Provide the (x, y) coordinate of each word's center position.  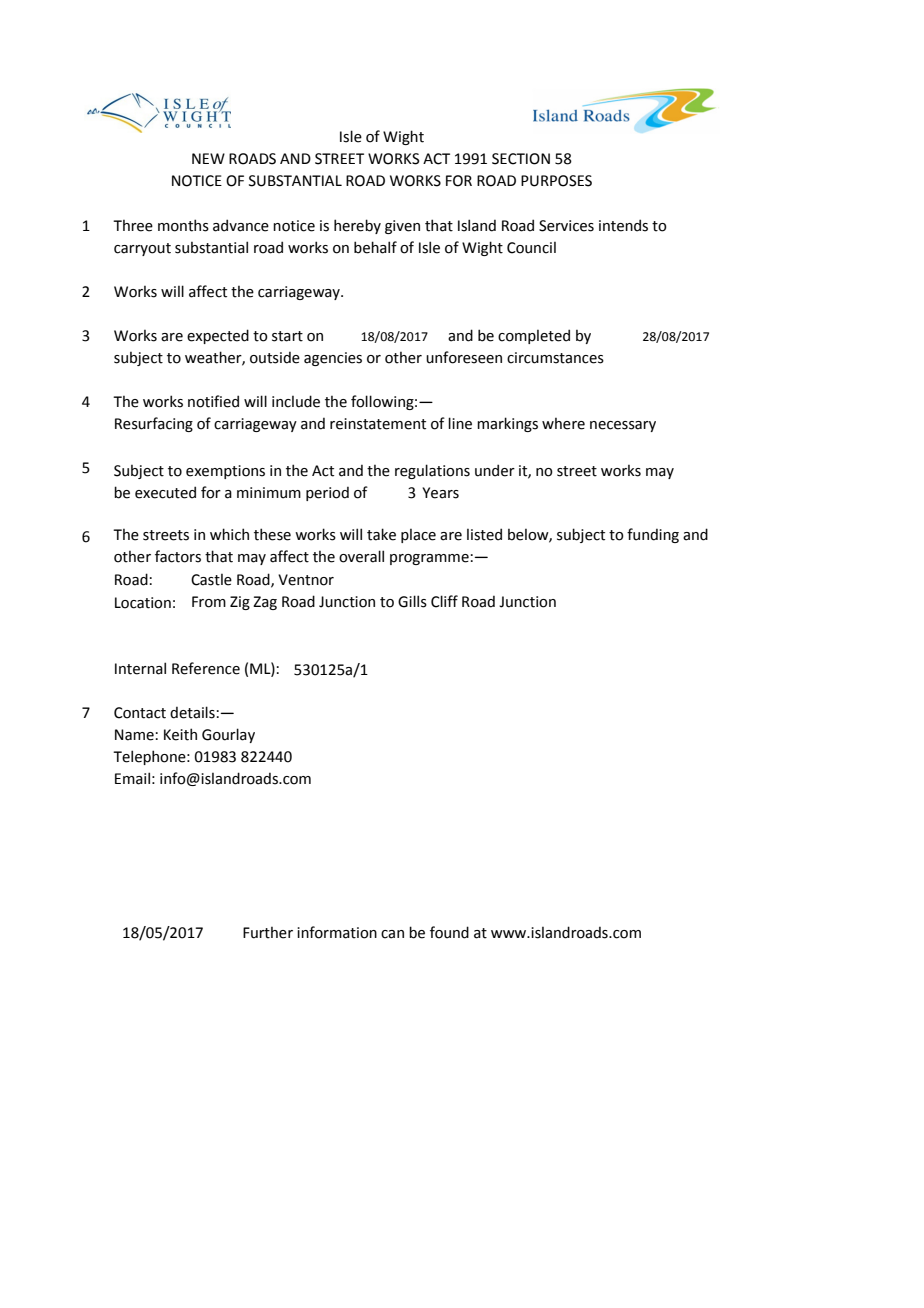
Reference (206, 668)
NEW (208, 158)
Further (268, 933)
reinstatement (378, 424)
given (402, 227)
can (392, 934)
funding (653, 535)
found (449, 932)
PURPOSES (556, 181)
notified (213, 401)
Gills (412, 601)
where (563, 424)
